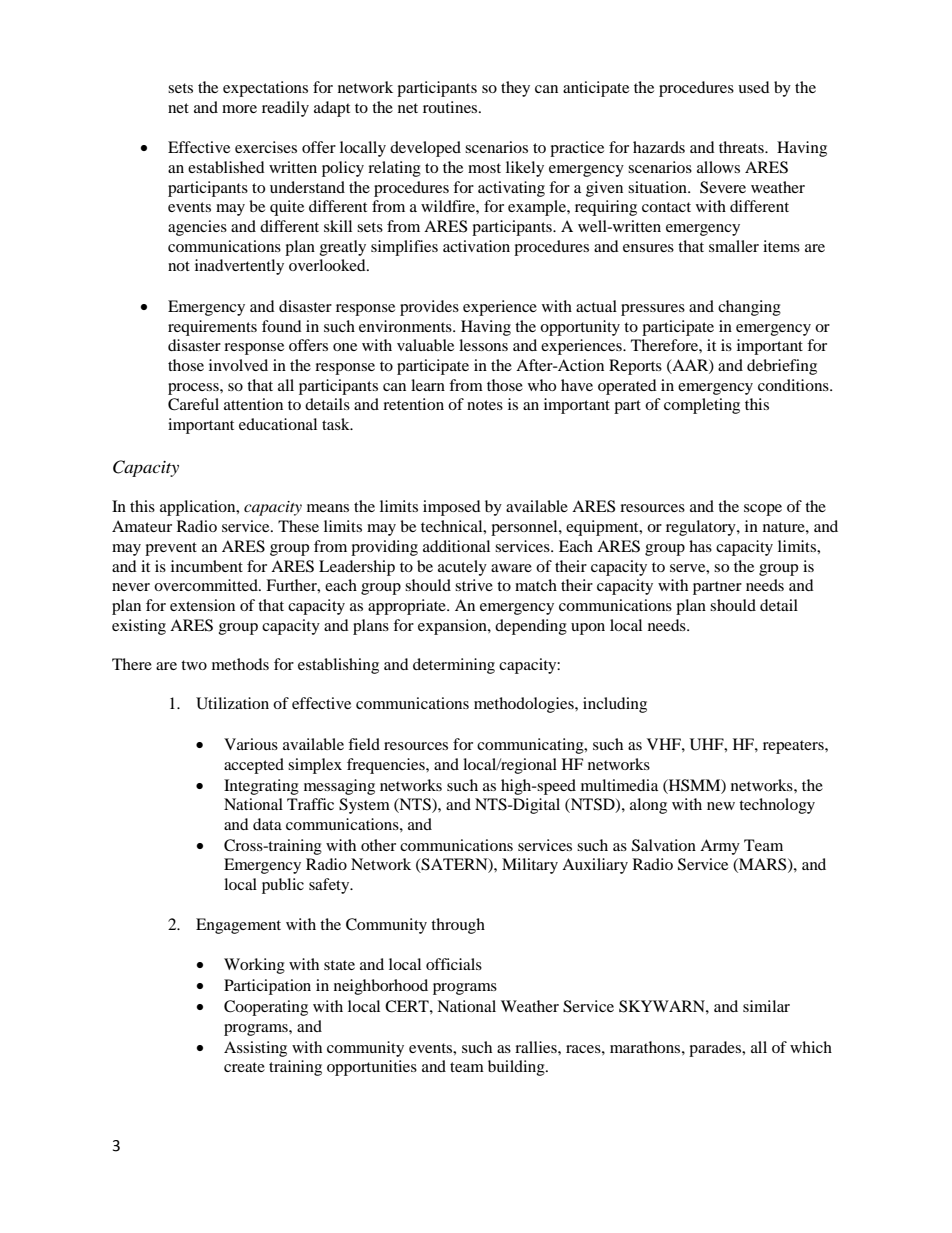  What do you see at coordinates (255, 1049) in the image?
I see `Assisting` at bounding box center [255, 1049].
